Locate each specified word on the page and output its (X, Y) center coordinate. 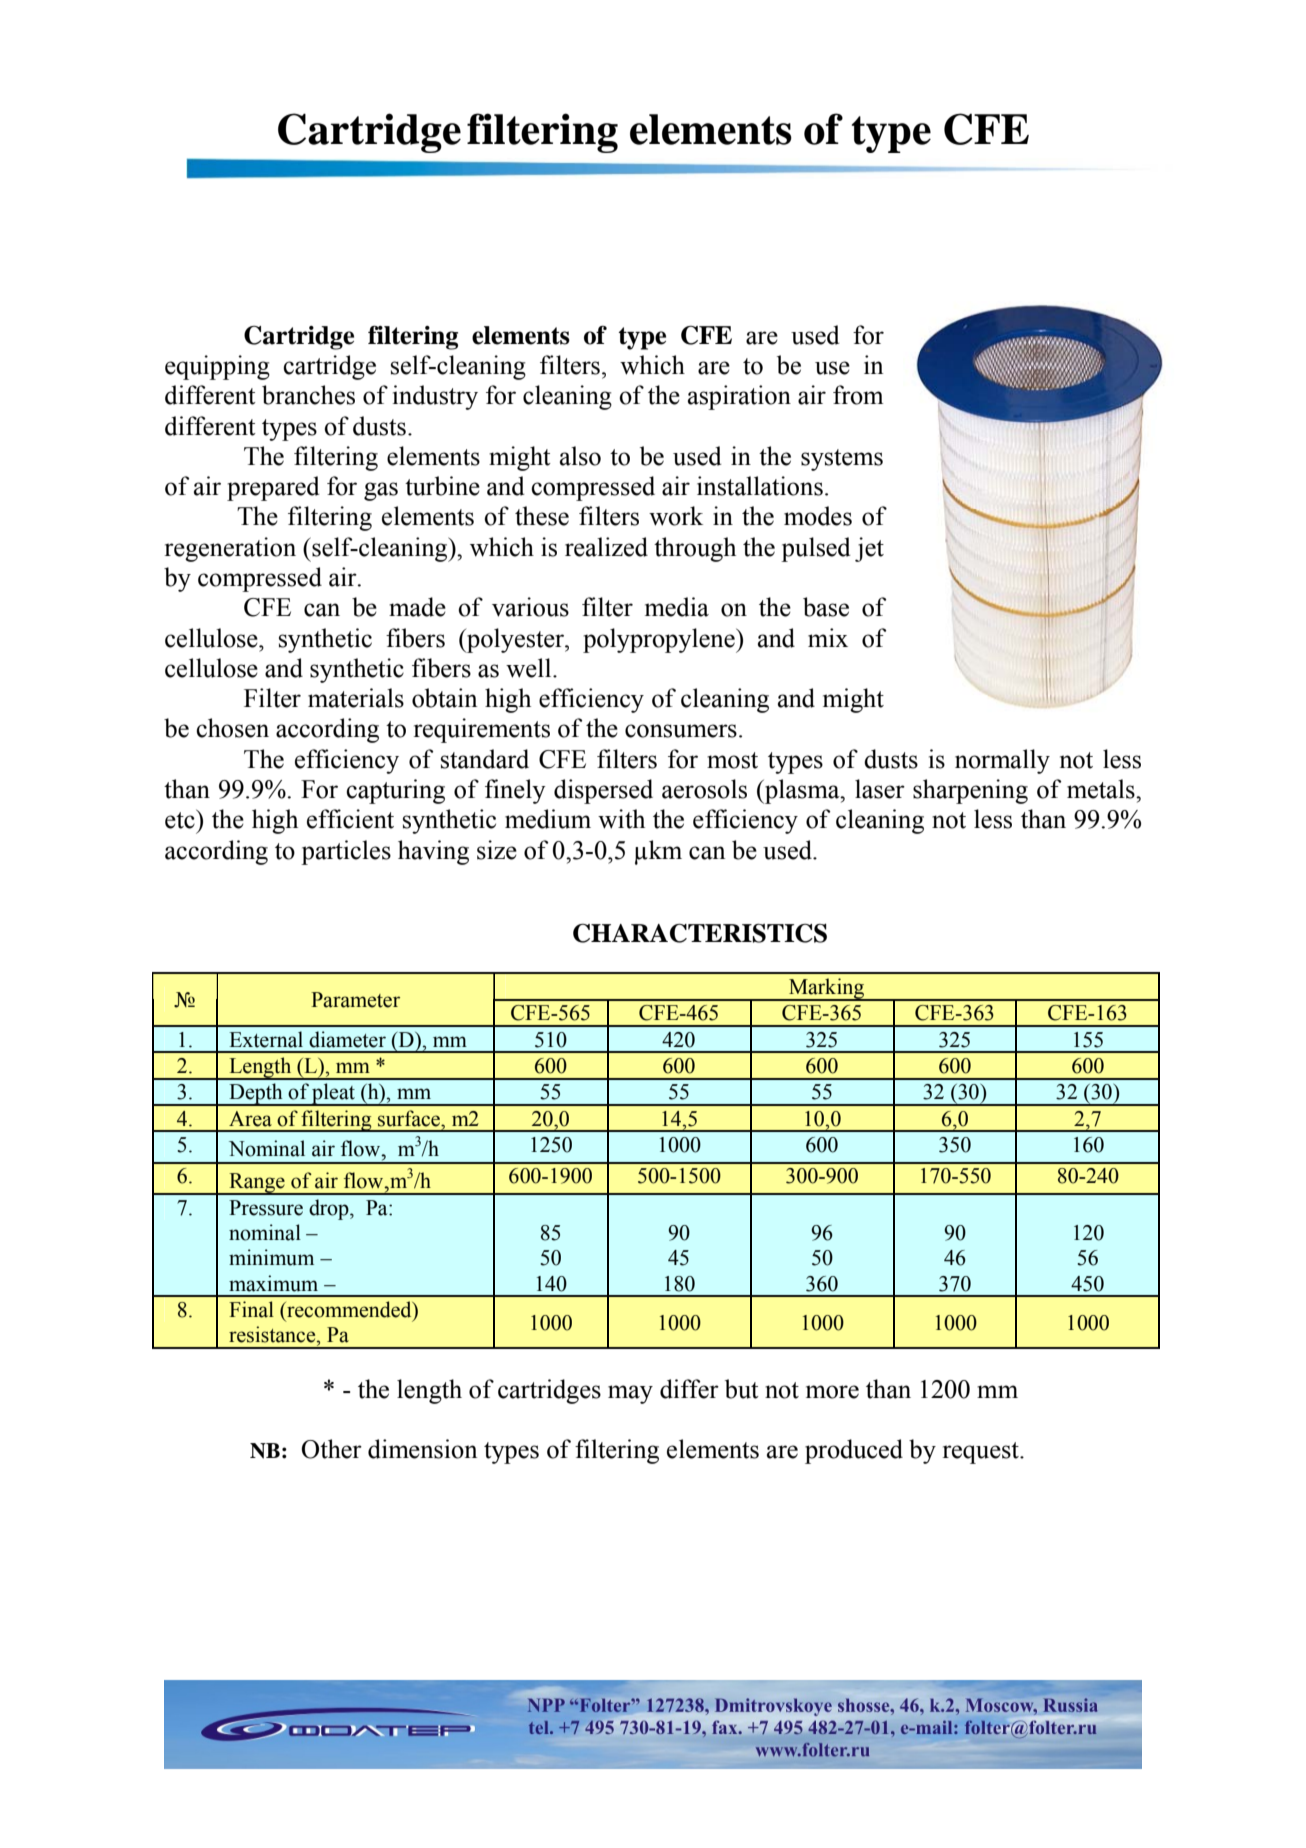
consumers (681, 731)
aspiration (739, 397)
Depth (256, 1094)
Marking (826, 989)
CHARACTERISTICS (700, 933)
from (858, 395)
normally (1002, 761)
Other (332, 1449)
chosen (232, 728)
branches (308, 395)
